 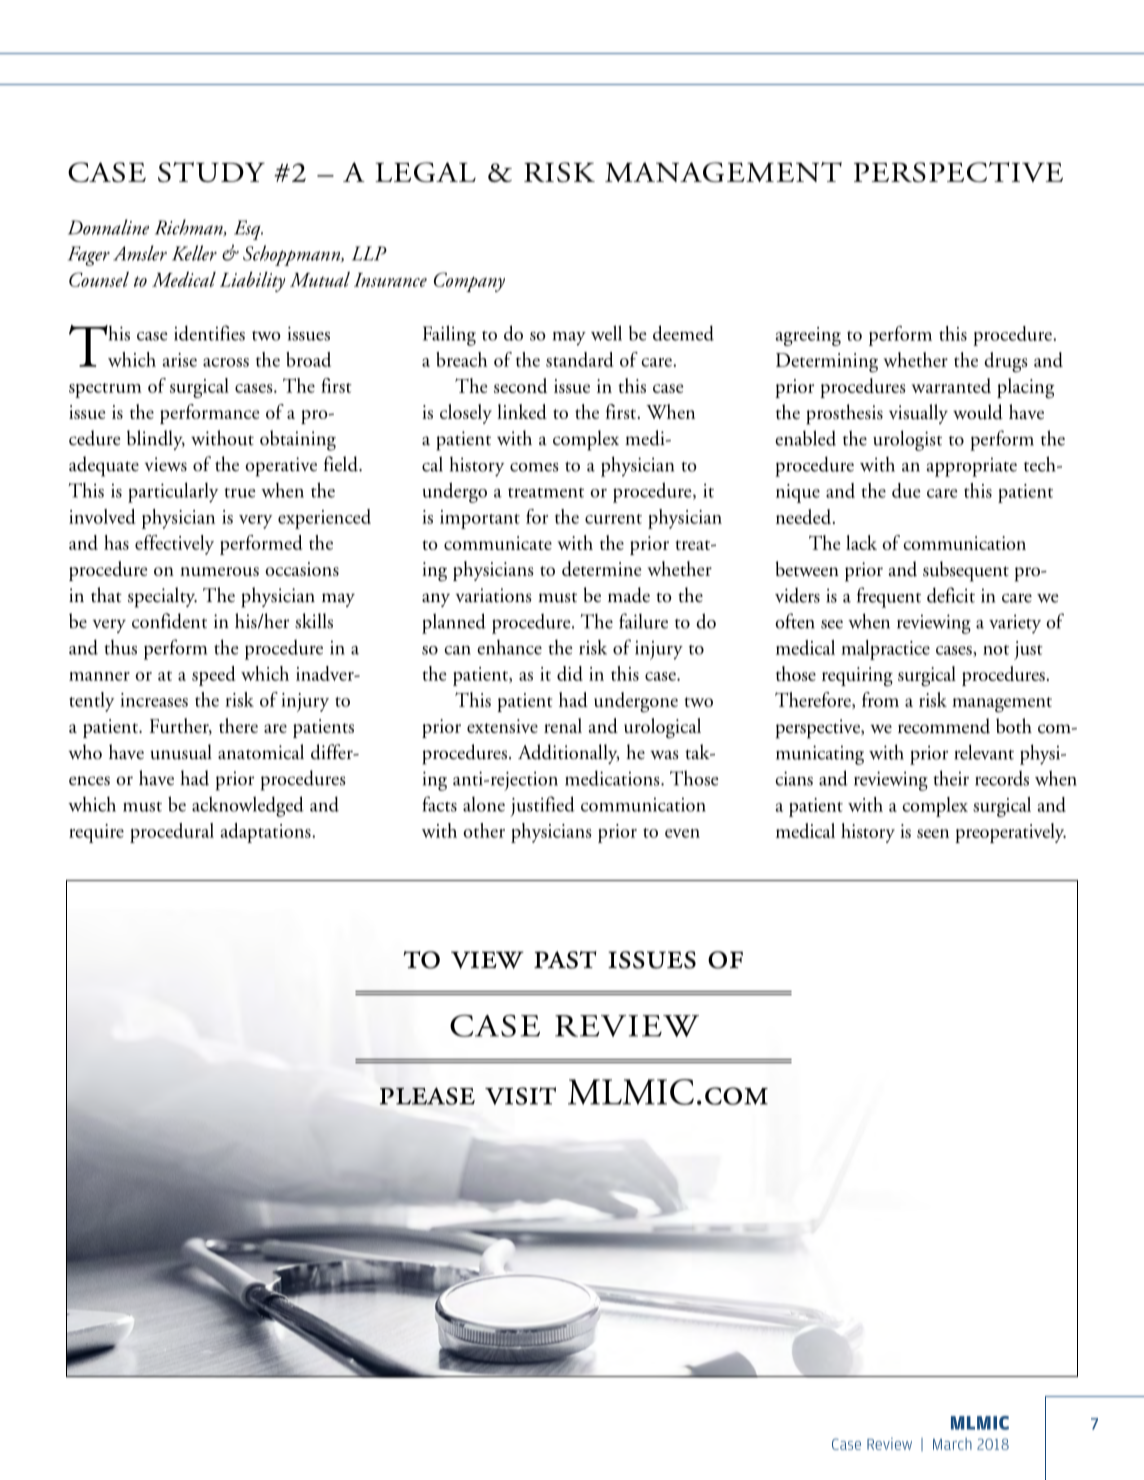 I want to click on please, so click(x=427, y=1096).
